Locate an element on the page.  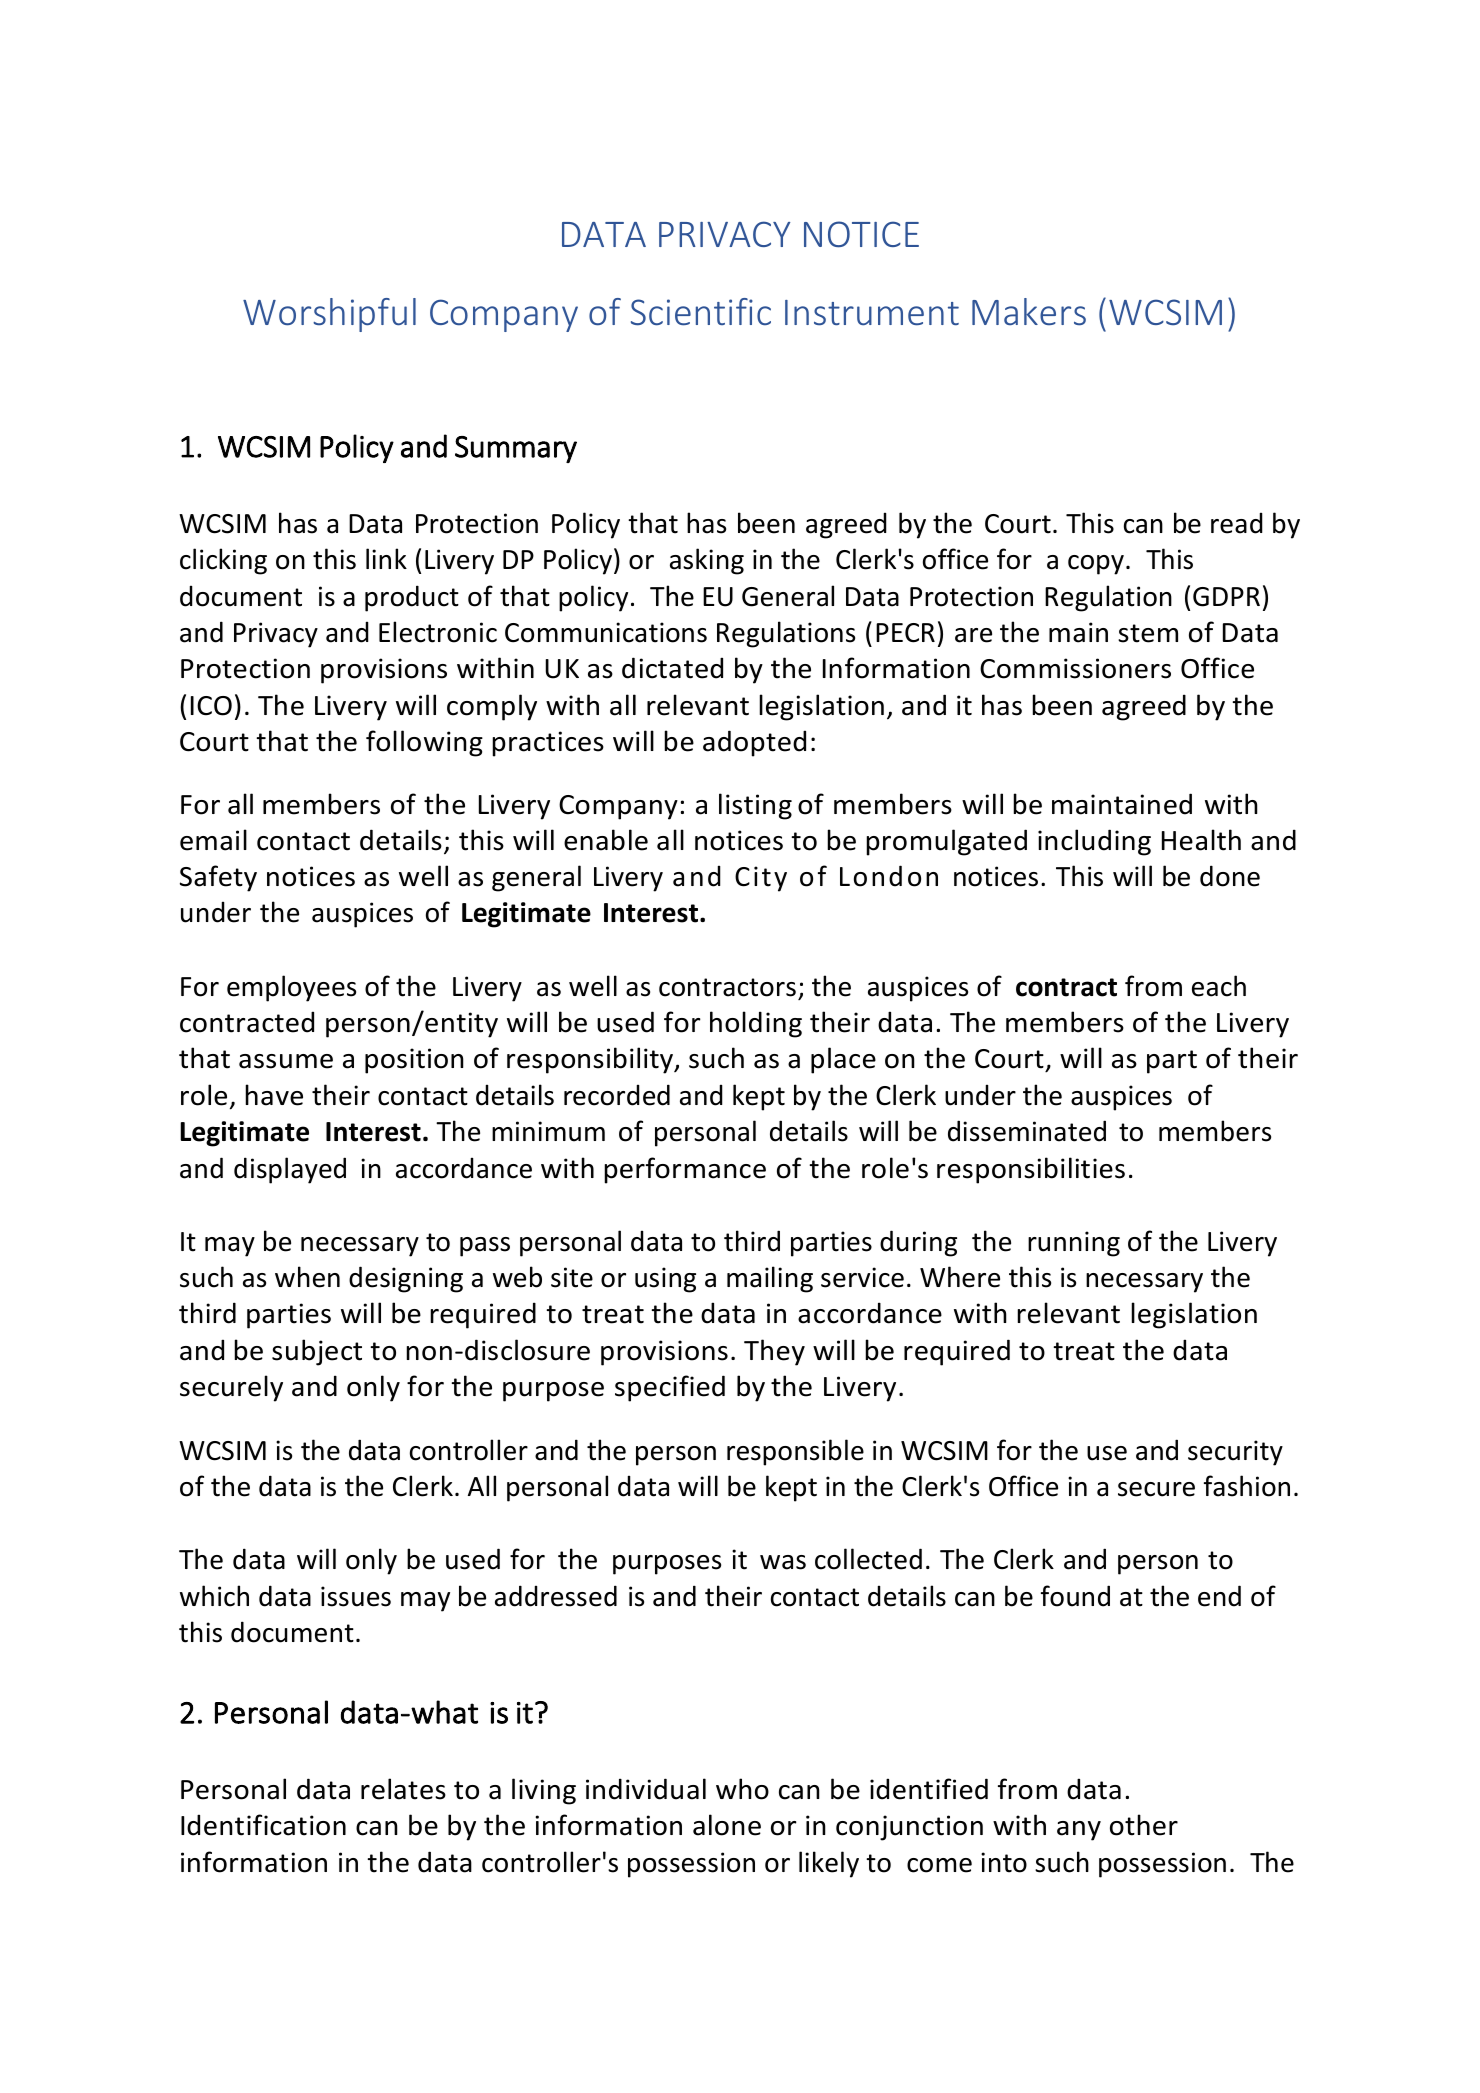
Makers is located at coordinates (1029, 312).
